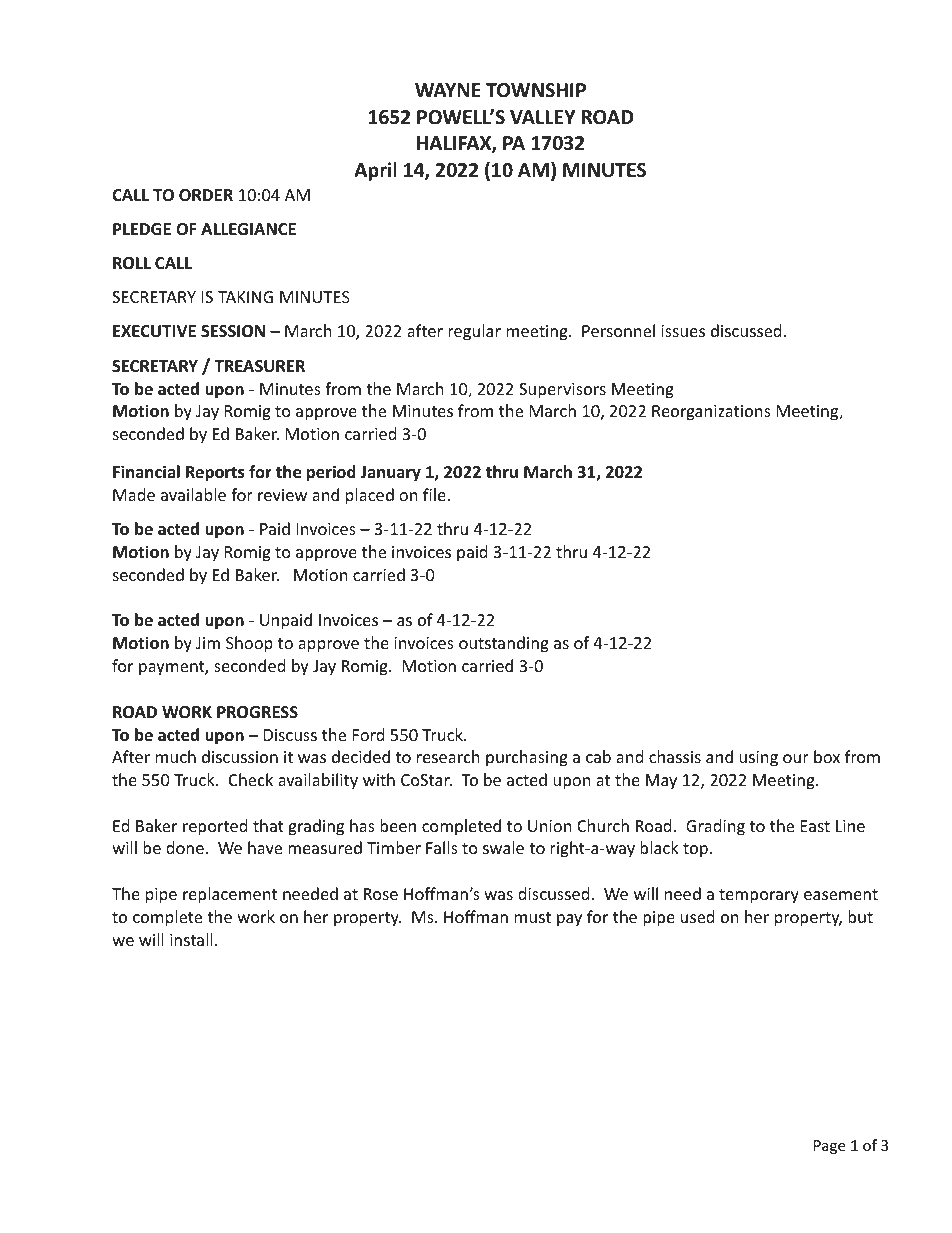  I want to click on using, so click(758, 759).
